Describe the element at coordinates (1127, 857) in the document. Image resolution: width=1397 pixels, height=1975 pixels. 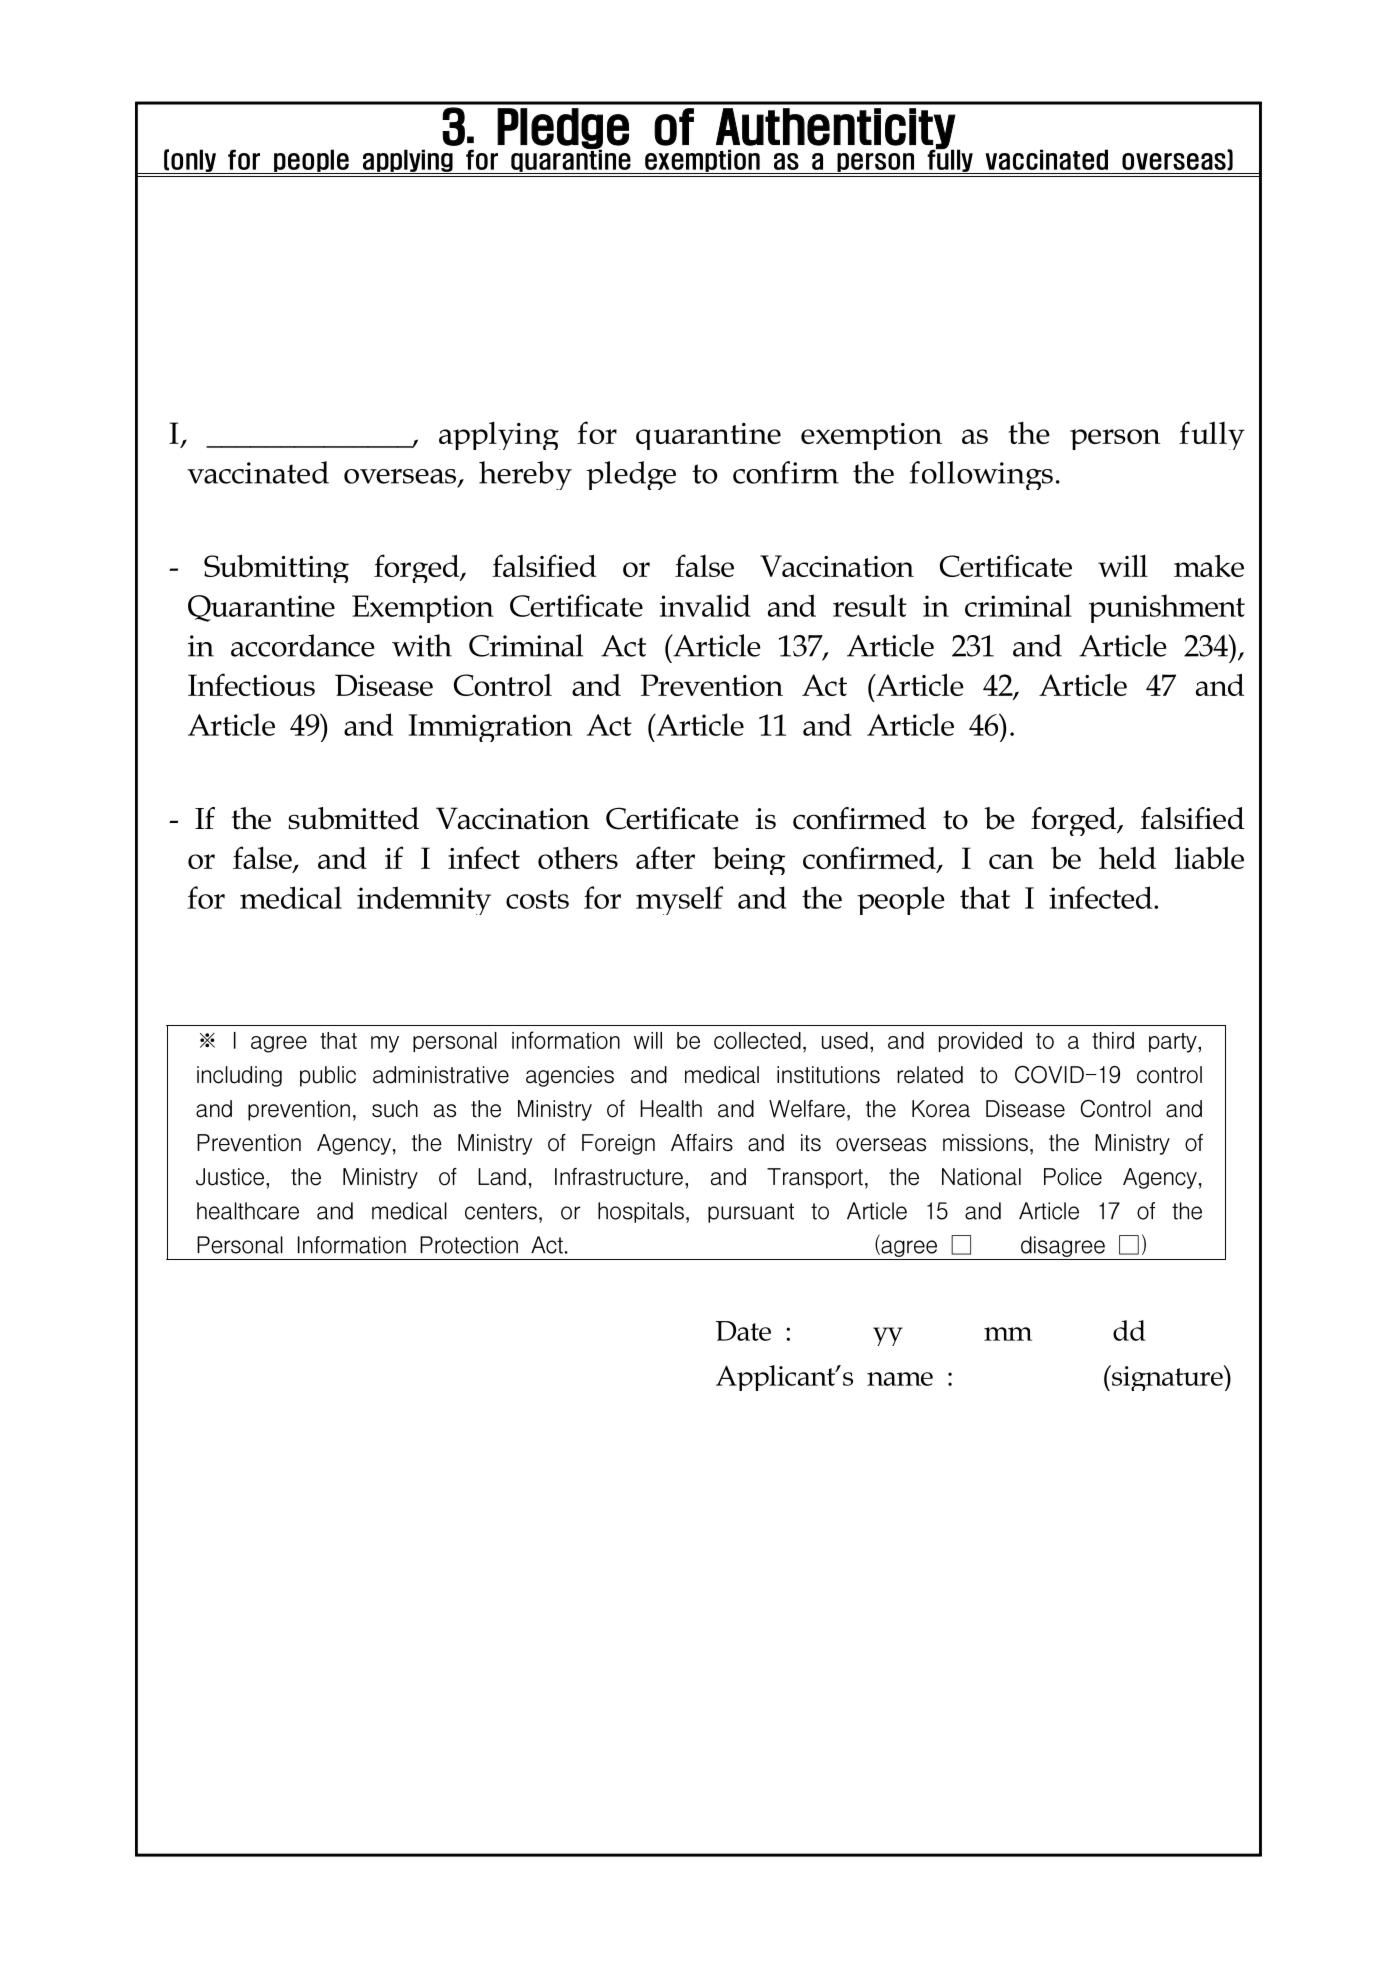
I see `held` at that location.
